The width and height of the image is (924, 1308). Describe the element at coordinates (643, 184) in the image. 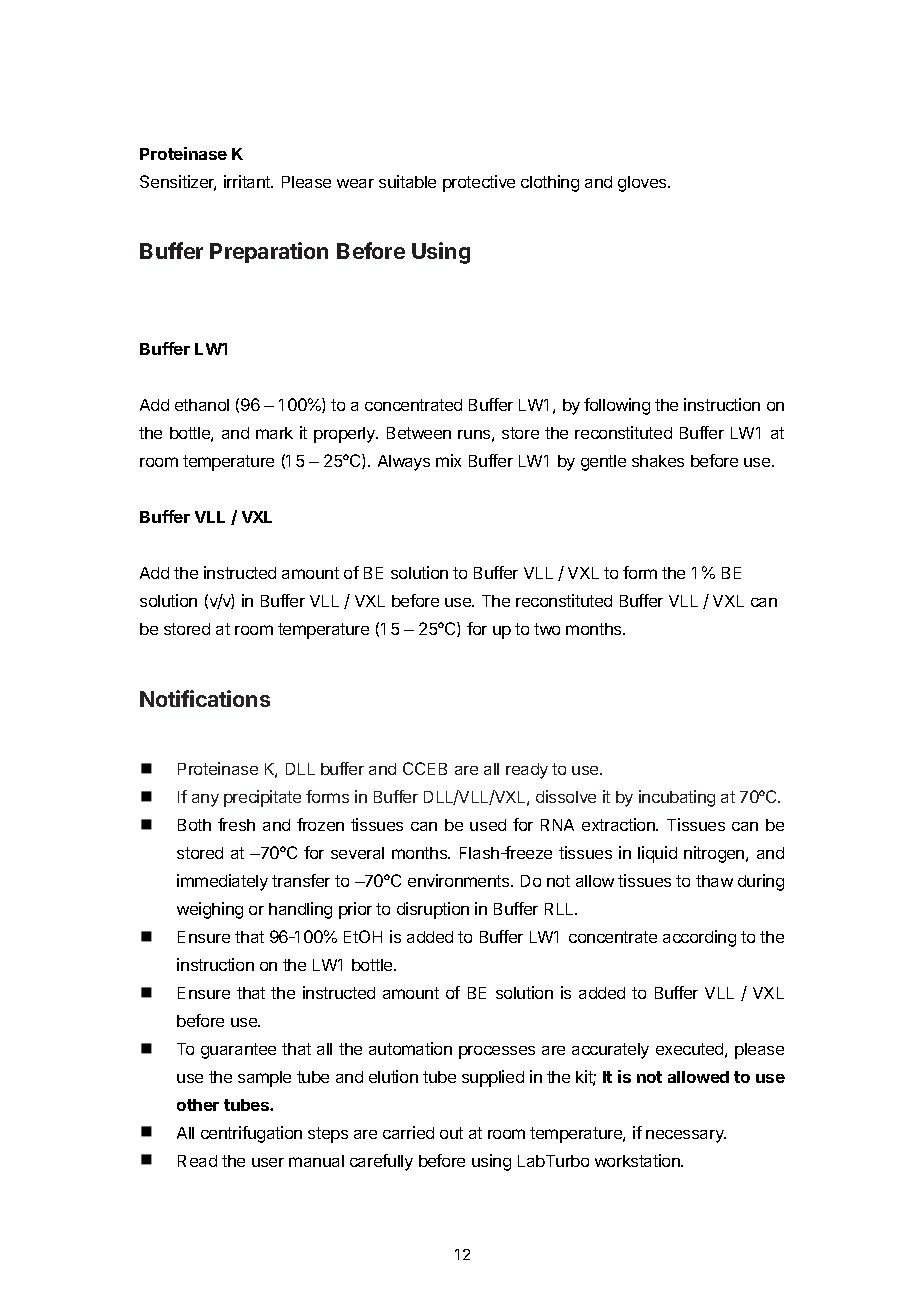

I see `gloves` at that location.
